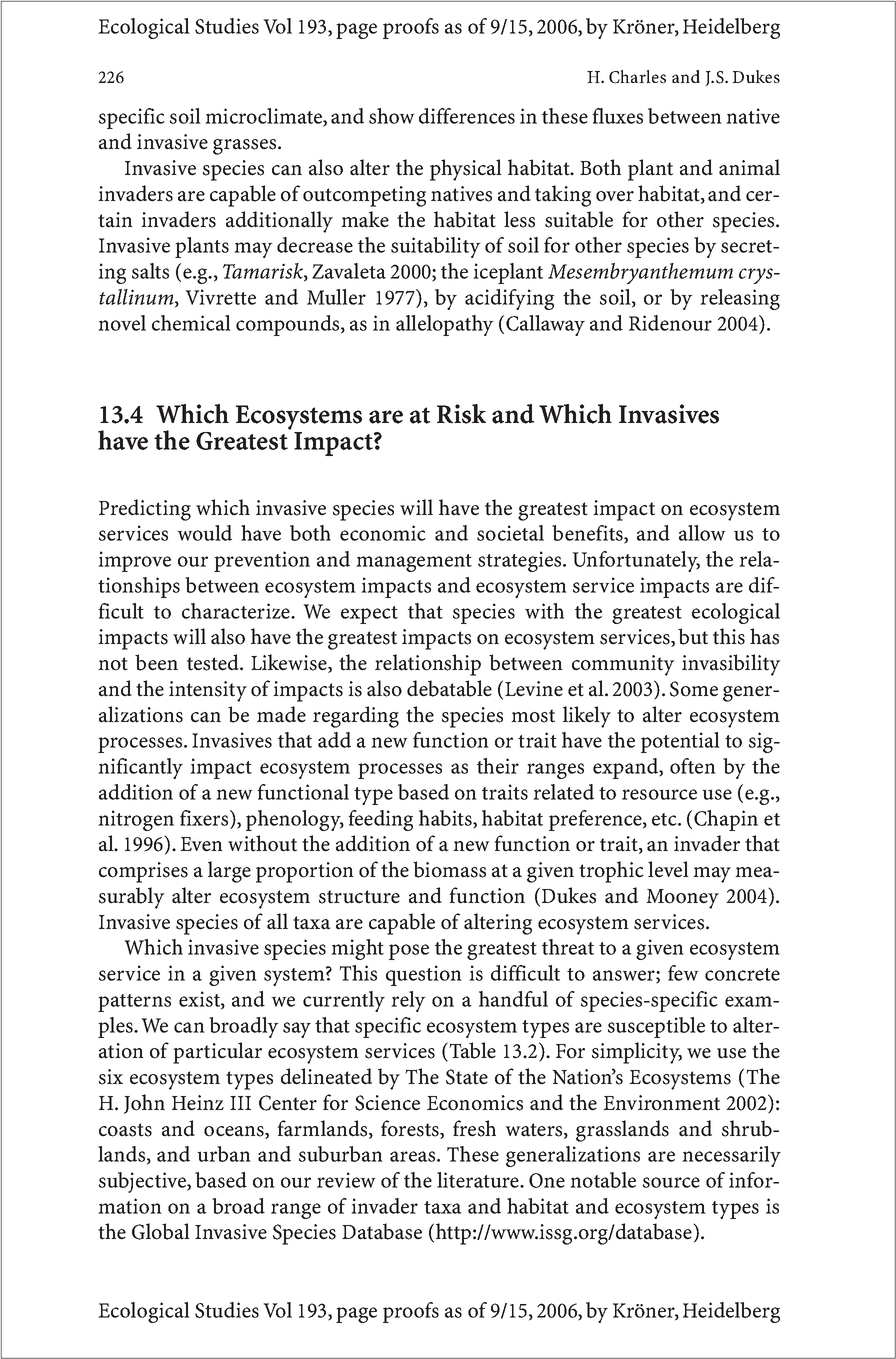 The width and height of the screenshot is (896, 1359). I want to click on Global, so click(161, 1231).
